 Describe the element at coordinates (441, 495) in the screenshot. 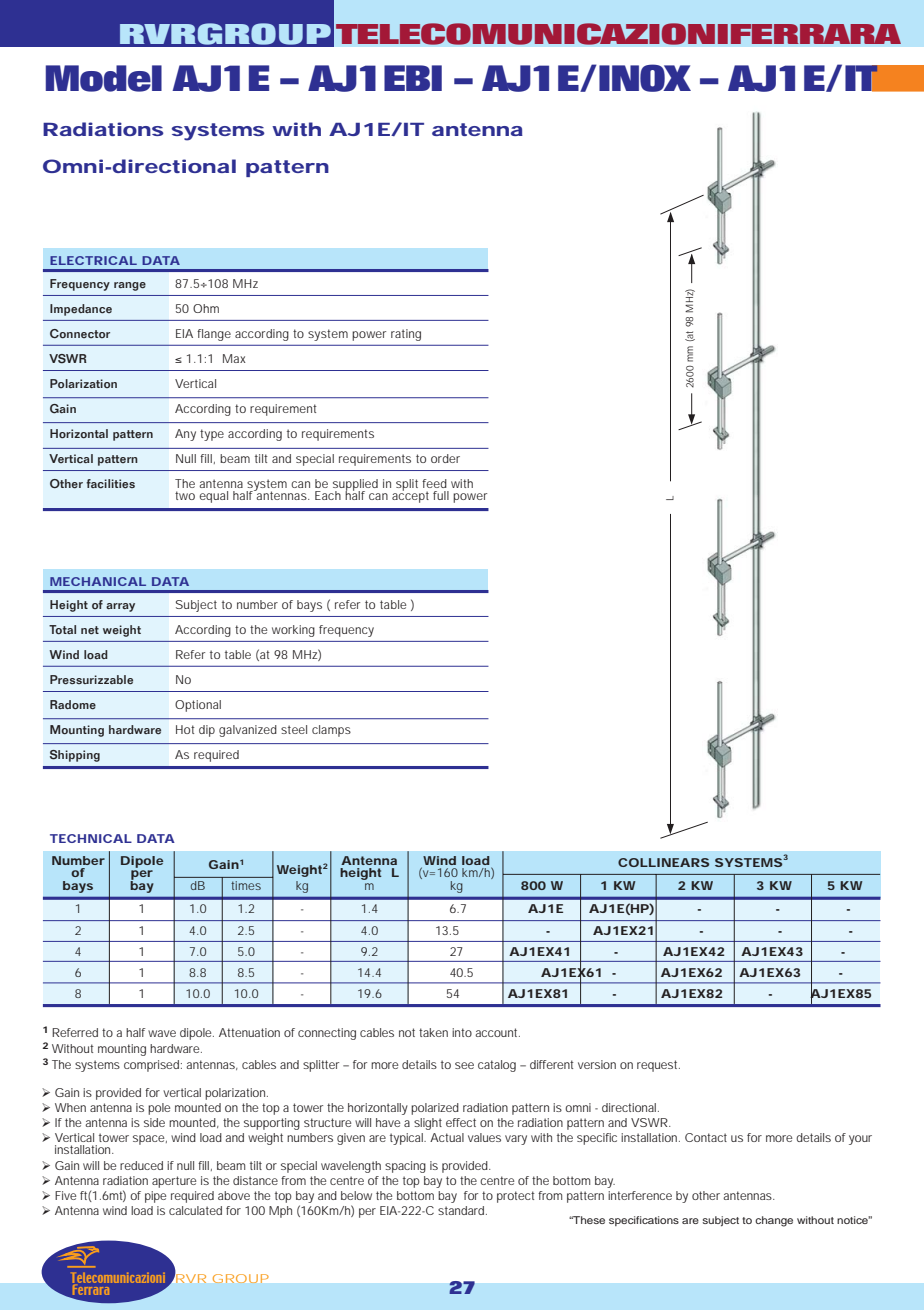

I see `full` at that location.
